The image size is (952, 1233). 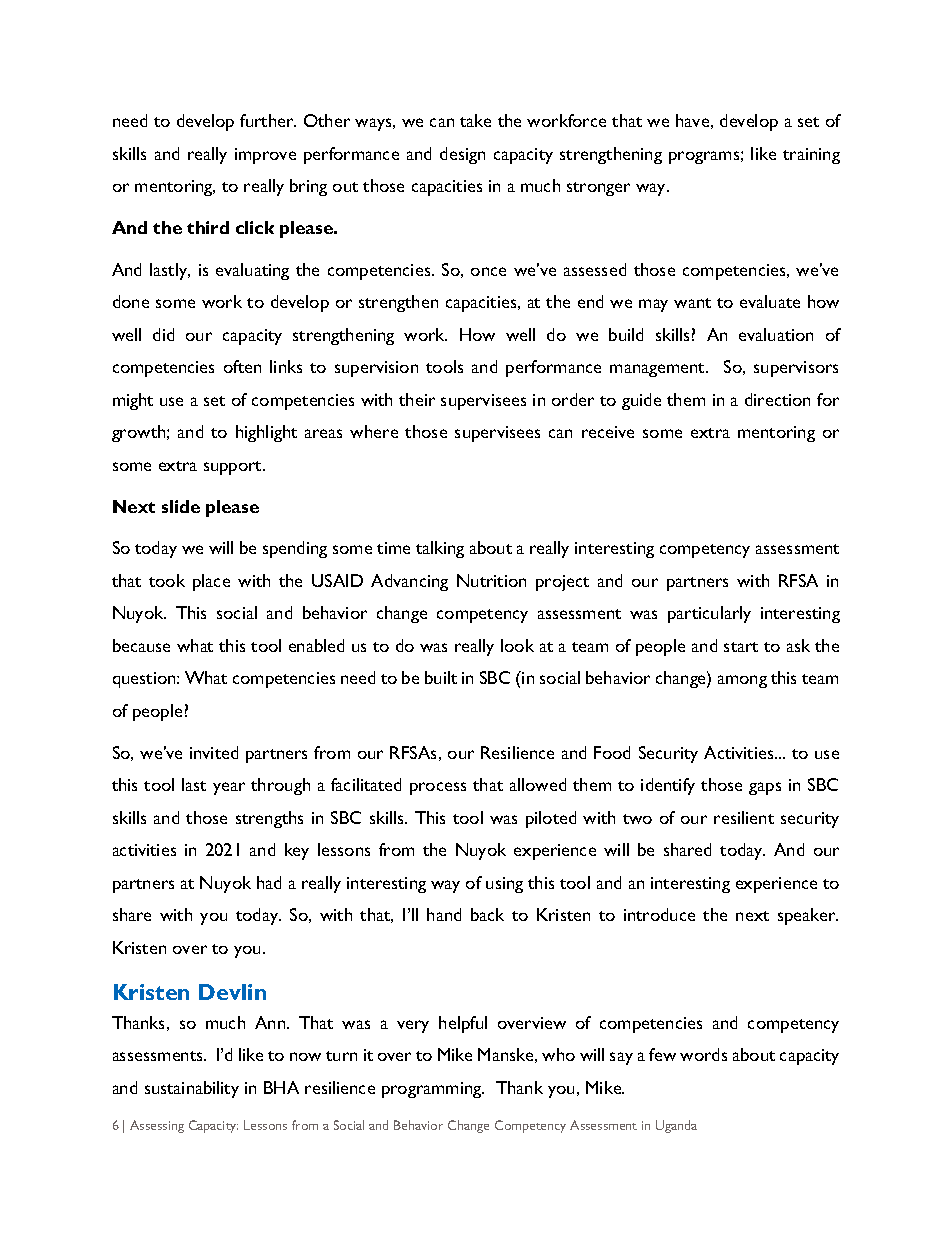 I want to click on often, so click(x=242, y=366).
